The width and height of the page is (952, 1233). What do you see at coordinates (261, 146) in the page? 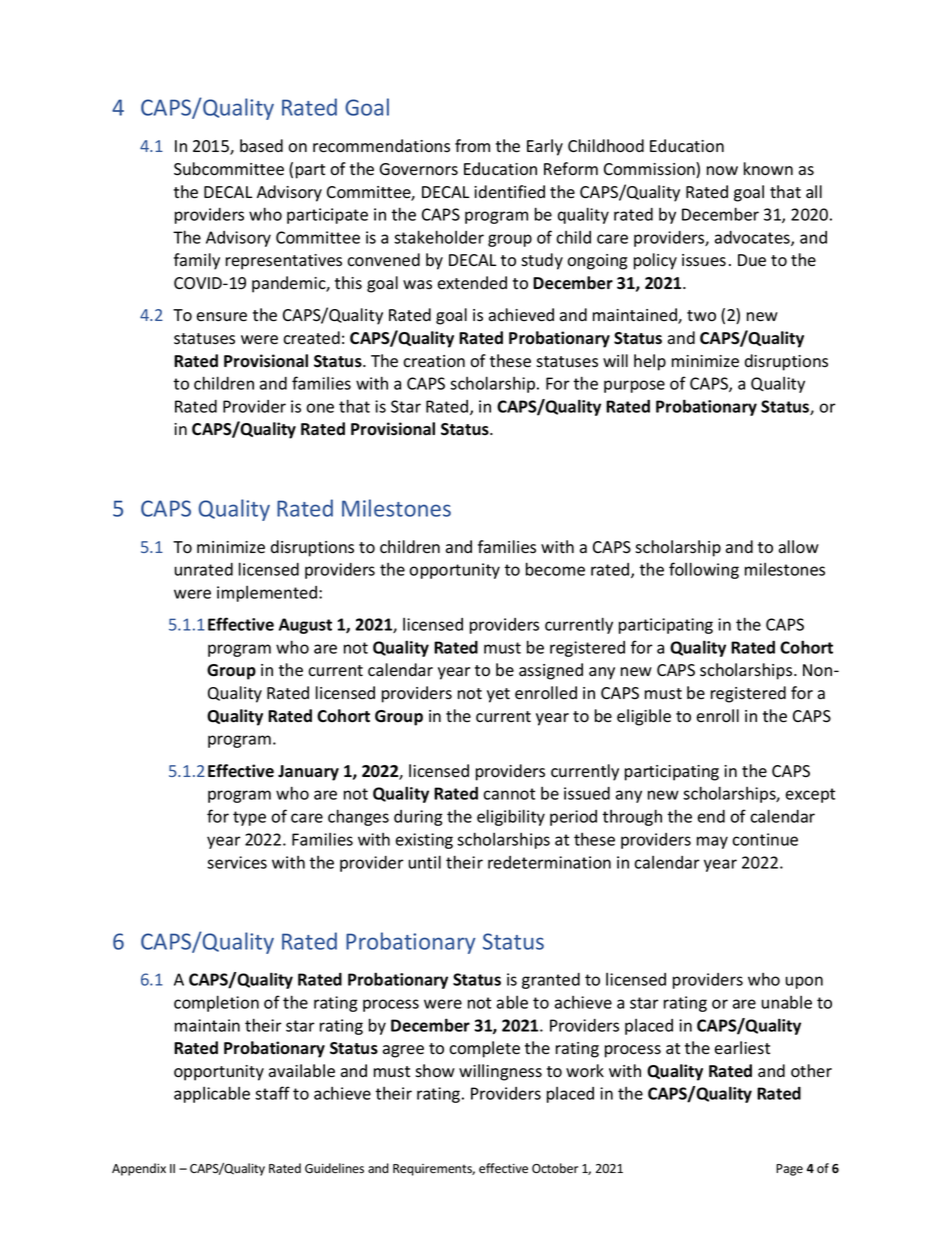
I see `based` at bounding box center [261, 146].
